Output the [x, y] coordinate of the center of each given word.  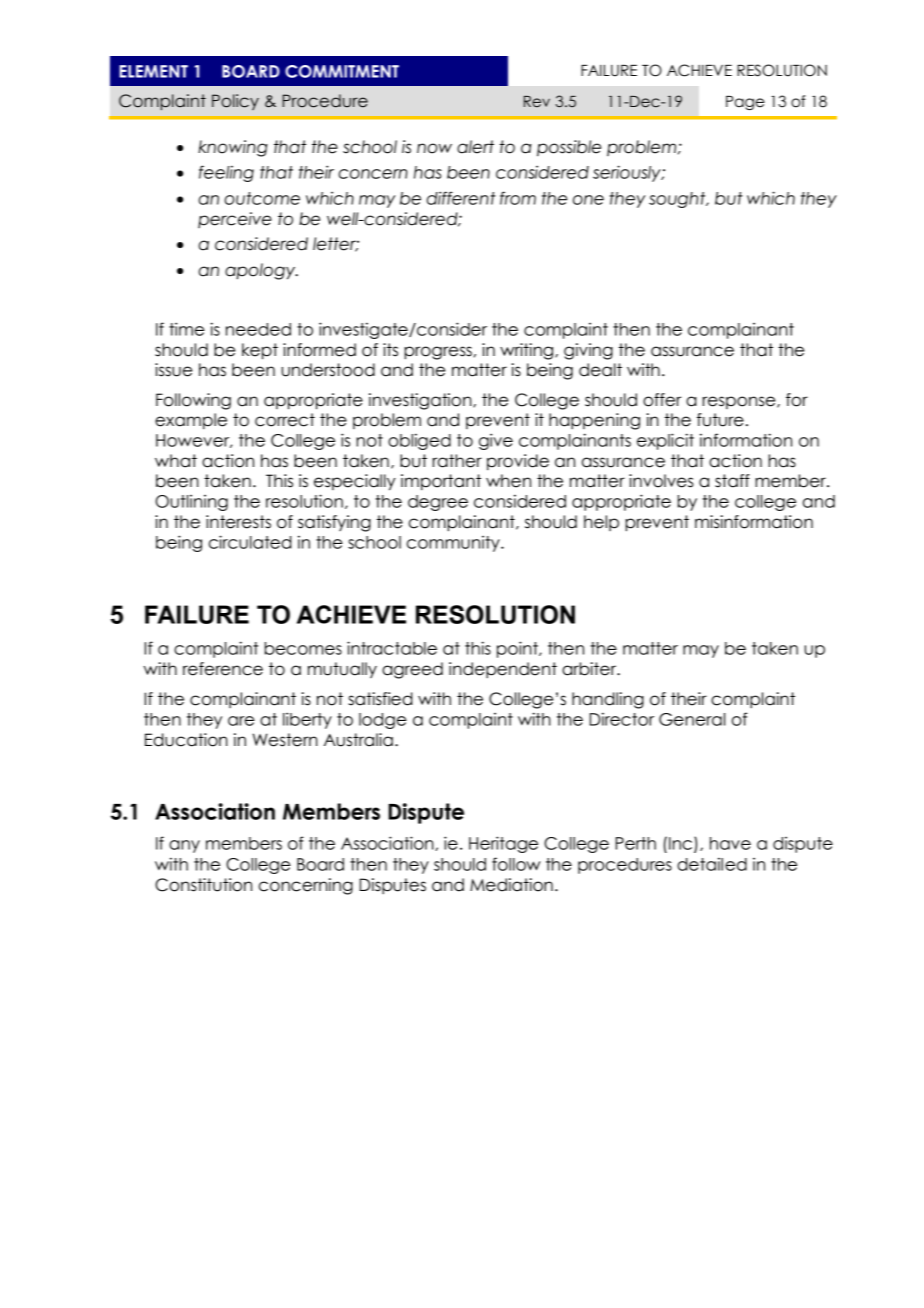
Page [745, 103]
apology [261, 271]
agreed [412, 670]
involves [661, 481]
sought [678, 200]
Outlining [191, 503]
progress [438, 353]
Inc [682, 844]
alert [475, 147]
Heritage [503, 844]
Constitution [203, 885]
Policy [235, 102]
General [692, 719]
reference [223, 669]
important [441, 482]
